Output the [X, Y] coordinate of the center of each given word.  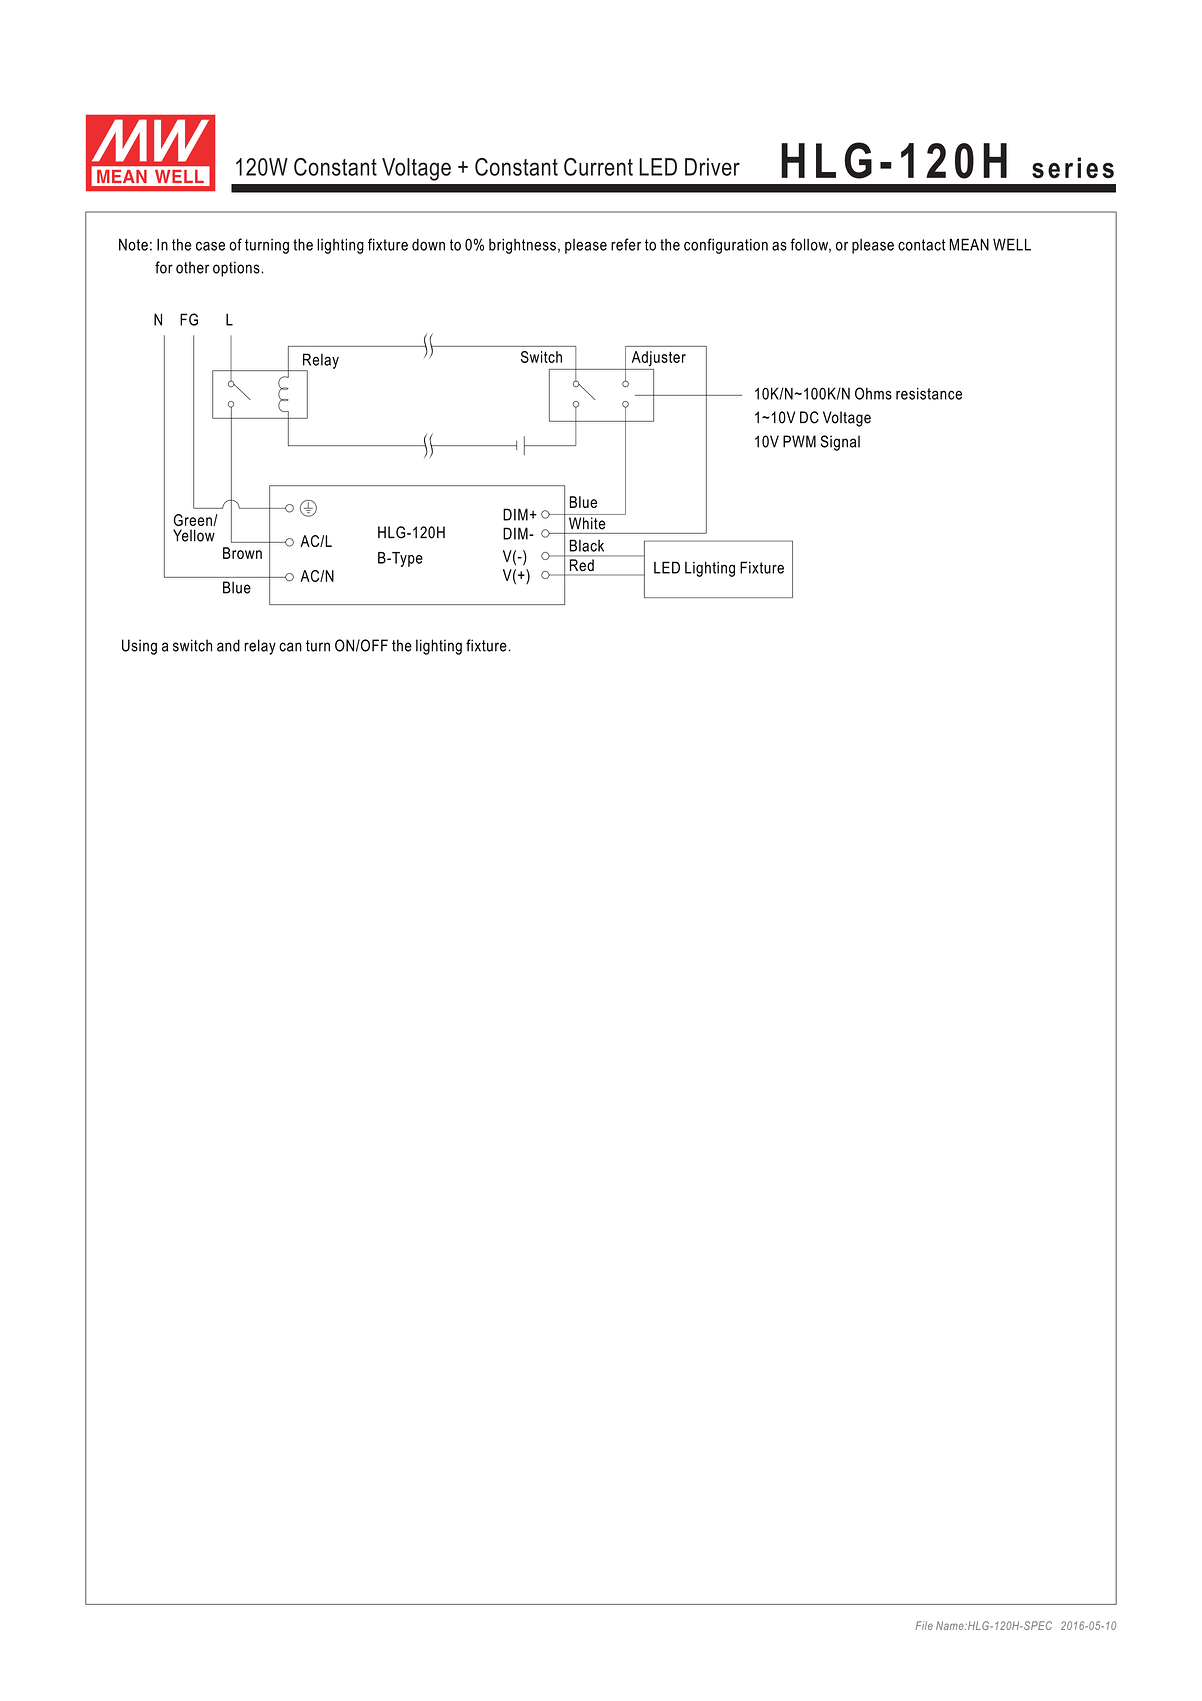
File [924, 1625]
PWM [799, 441]
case [210, 246]
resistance [929, 394]
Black [587, 545]
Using [139, 647]
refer [626, 244]
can [290, 647]
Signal [840, 443]
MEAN [969, 244]
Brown [242, 553]
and [228, 645]
